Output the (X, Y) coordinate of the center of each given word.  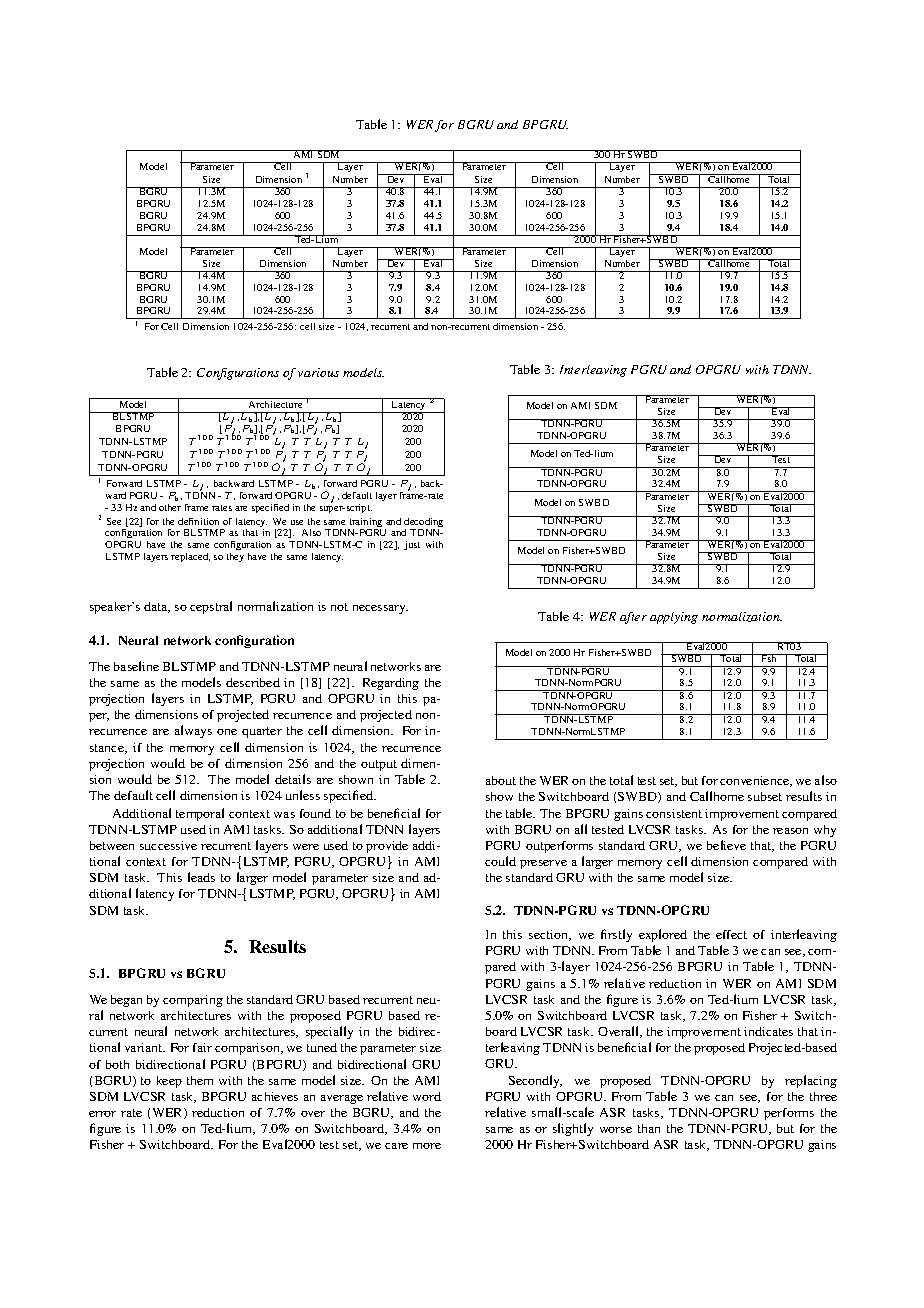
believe (726, 845)
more (427, 1146)
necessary (380, 609)
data (157, 607)
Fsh (769, 658)
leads (201, 877)
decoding (423, 524)
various (318, 372)
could (500, 861)
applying (674, 618)
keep (169, 1082)
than (649, 1128)
